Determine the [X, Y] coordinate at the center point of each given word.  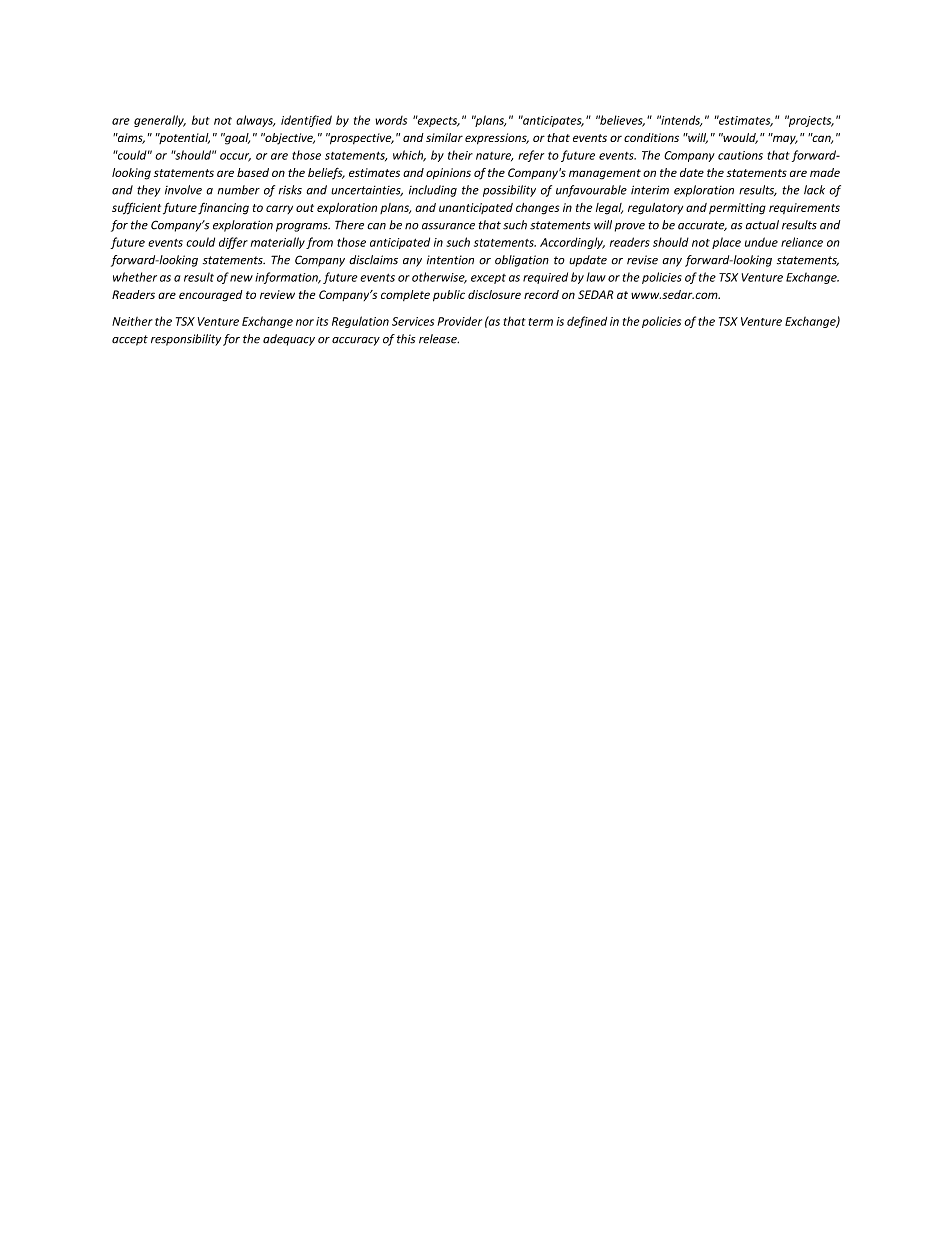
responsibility [186, 340]
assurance [448, 226]
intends [680, 121]
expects [438, 121]
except [488, 279]
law [596, 277]
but [201, 120]
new [241, 278]
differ [233, 243]
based [253, 172]
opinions [448, 173]
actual [762, 225]
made [825, 172]
